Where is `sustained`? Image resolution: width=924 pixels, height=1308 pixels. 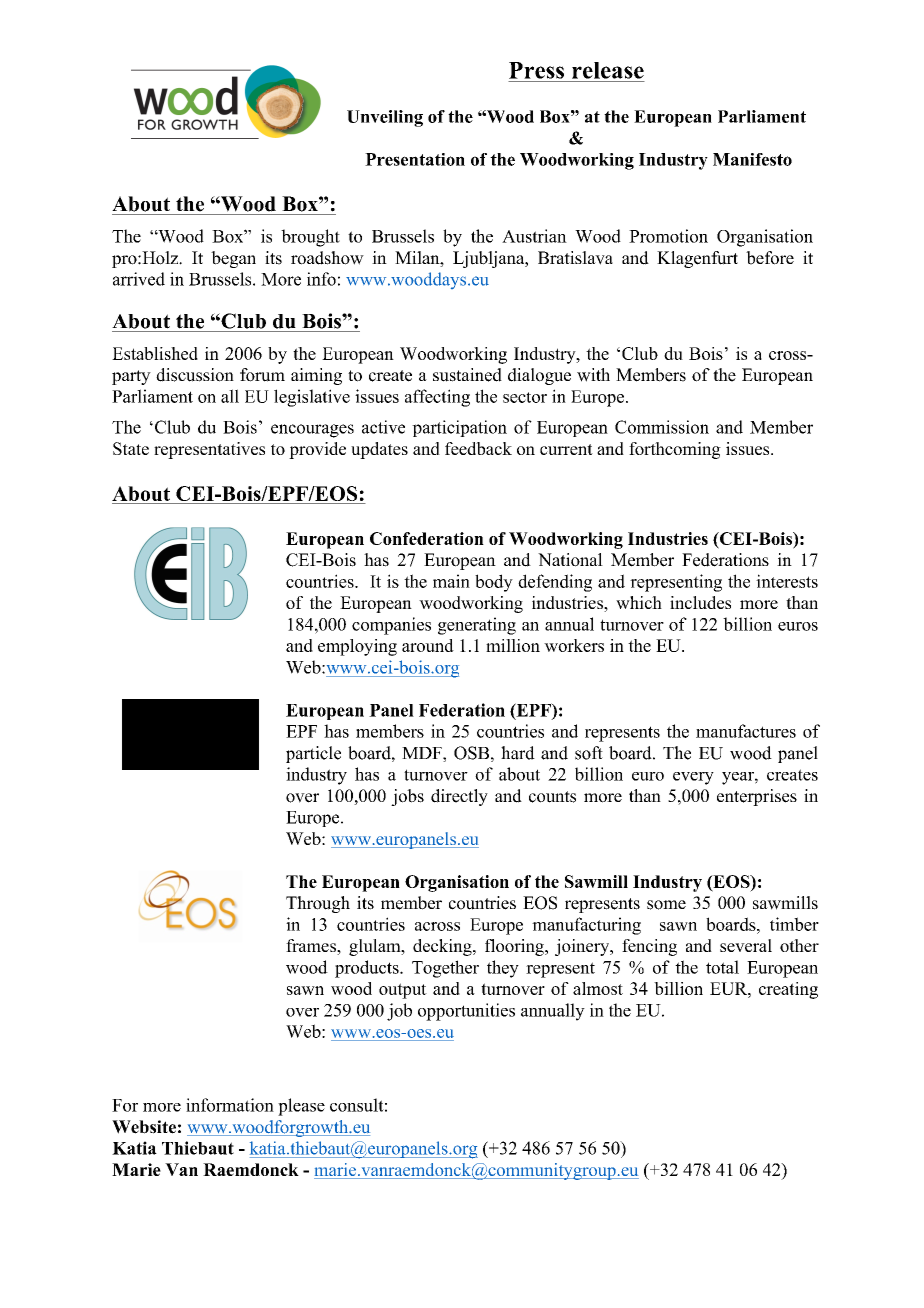
sustained is located at coordinates (467, 375).
